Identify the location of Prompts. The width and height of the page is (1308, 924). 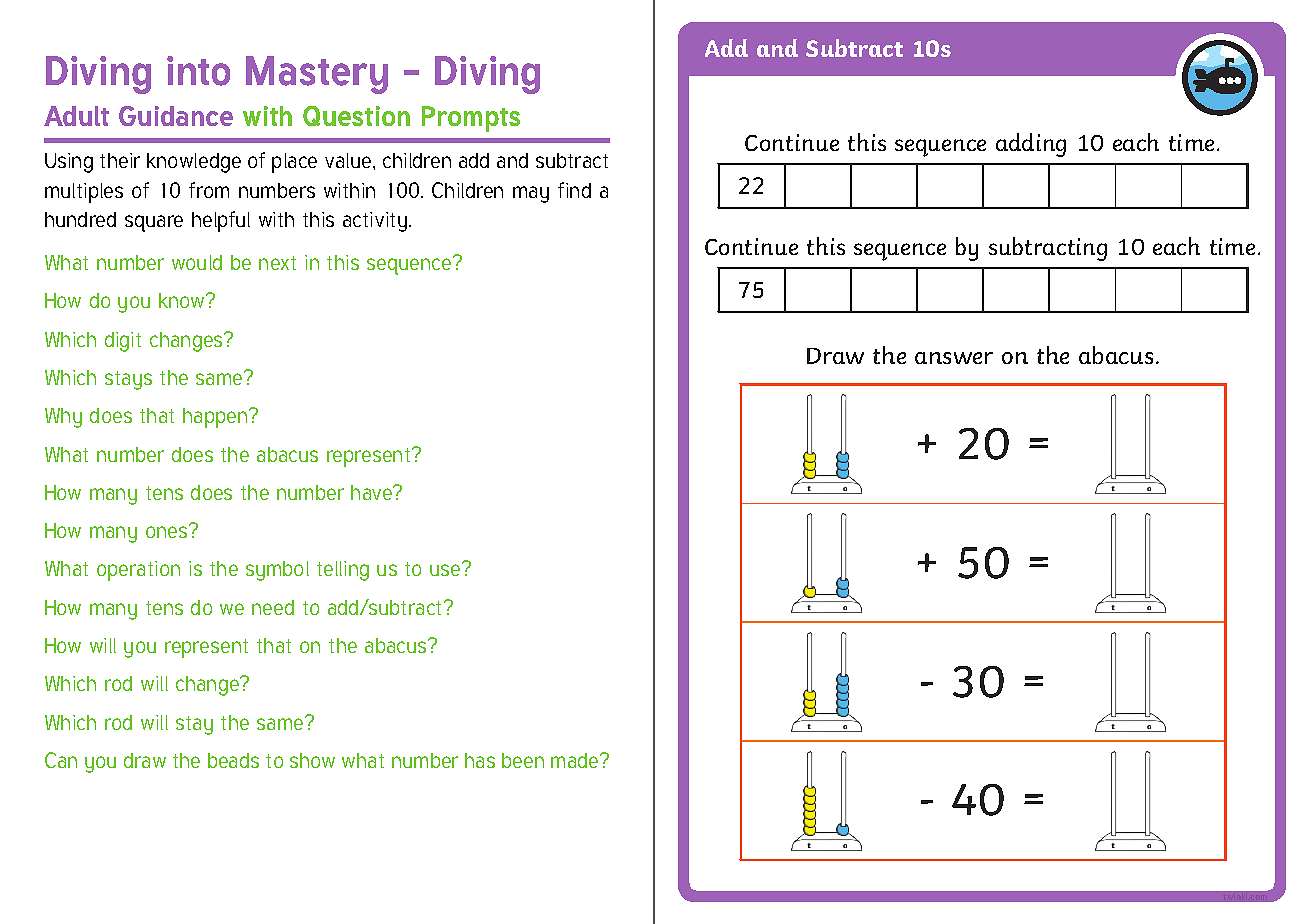
(471, 119).
